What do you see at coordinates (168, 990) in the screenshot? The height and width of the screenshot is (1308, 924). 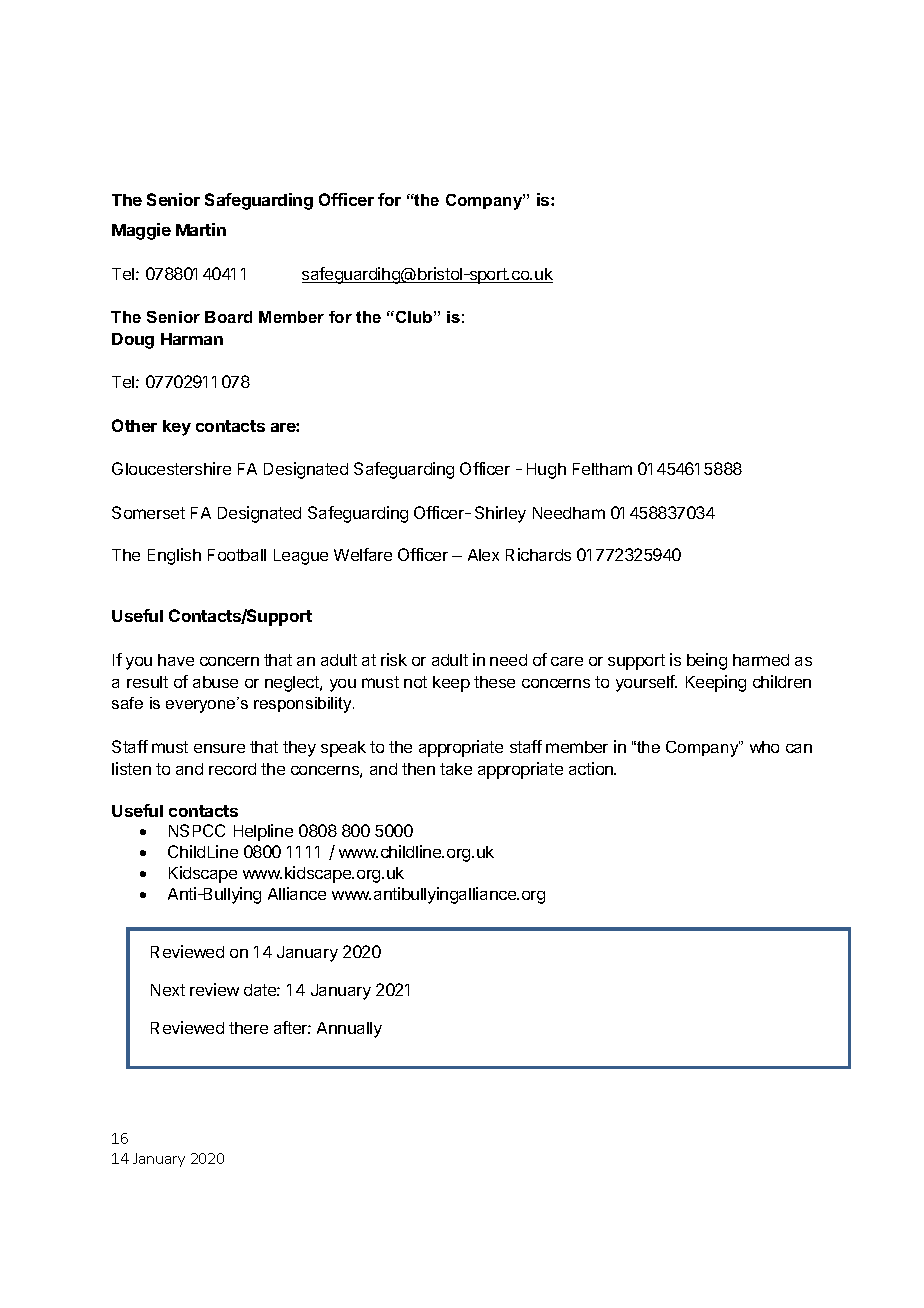 I see `Next` at bounding box center [168, 990].
